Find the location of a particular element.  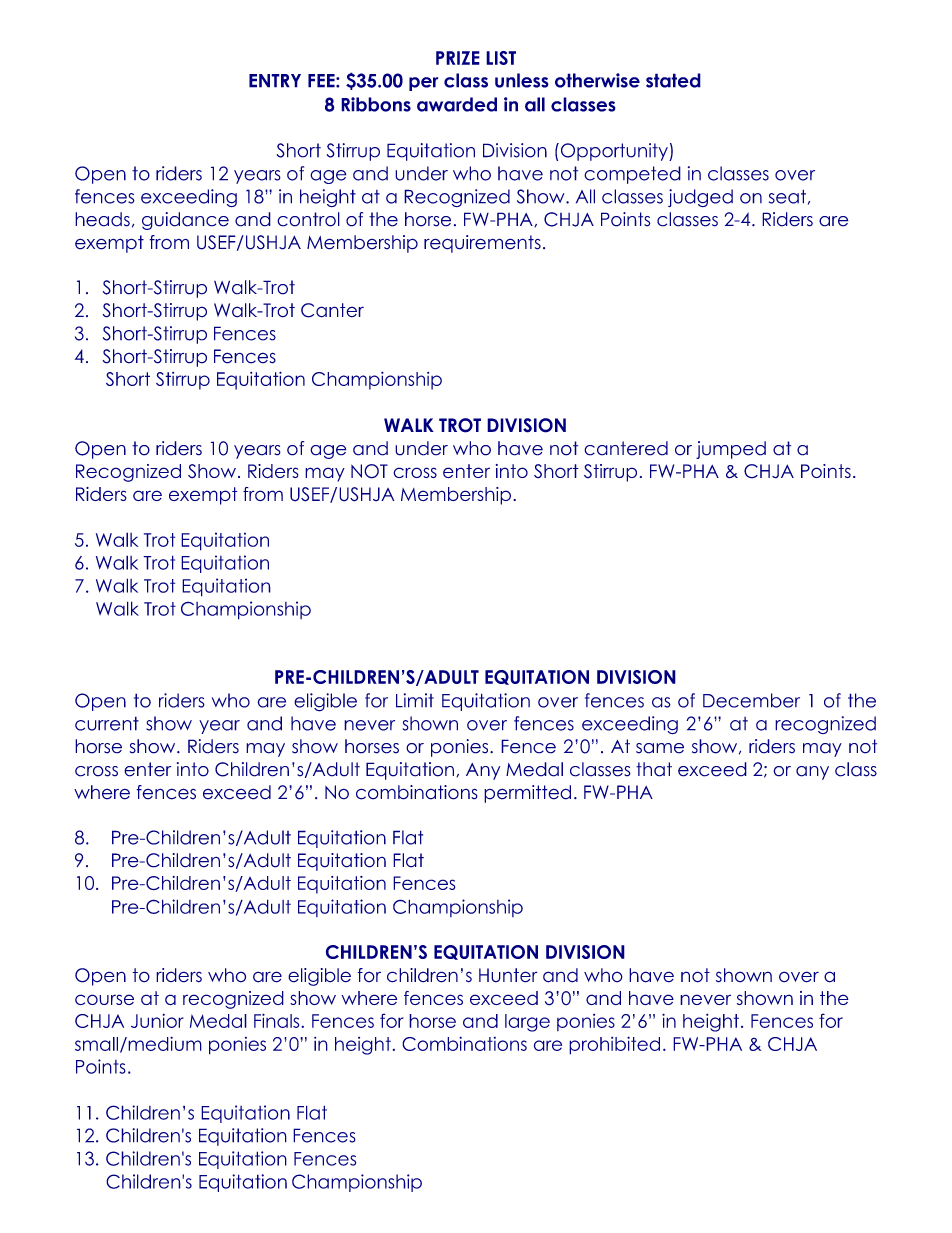

stated is located at coordinates (673, 80).
